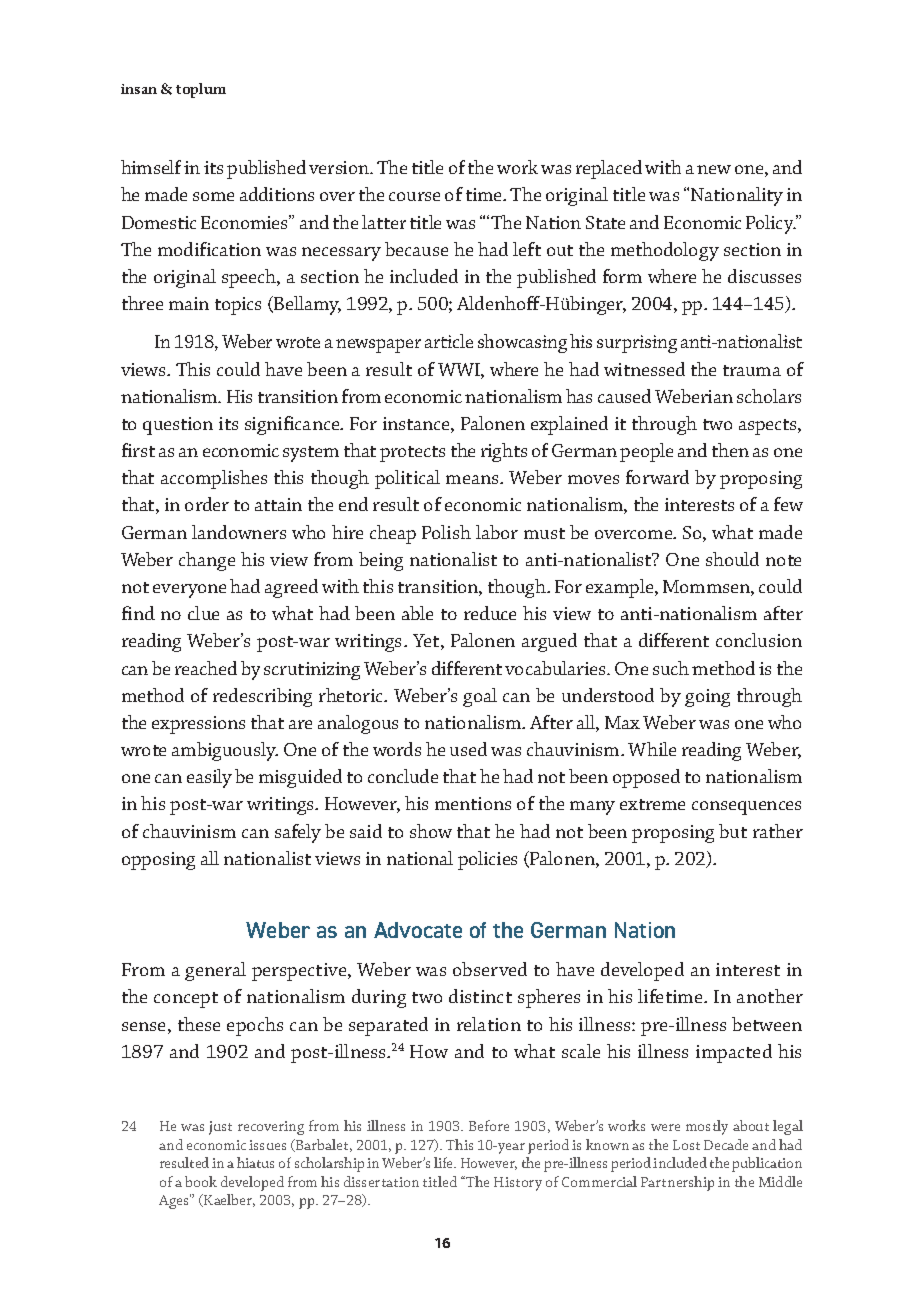  Describe the element at coordinates (473, 803) in the screenshot. I see `mentions` at that location.
